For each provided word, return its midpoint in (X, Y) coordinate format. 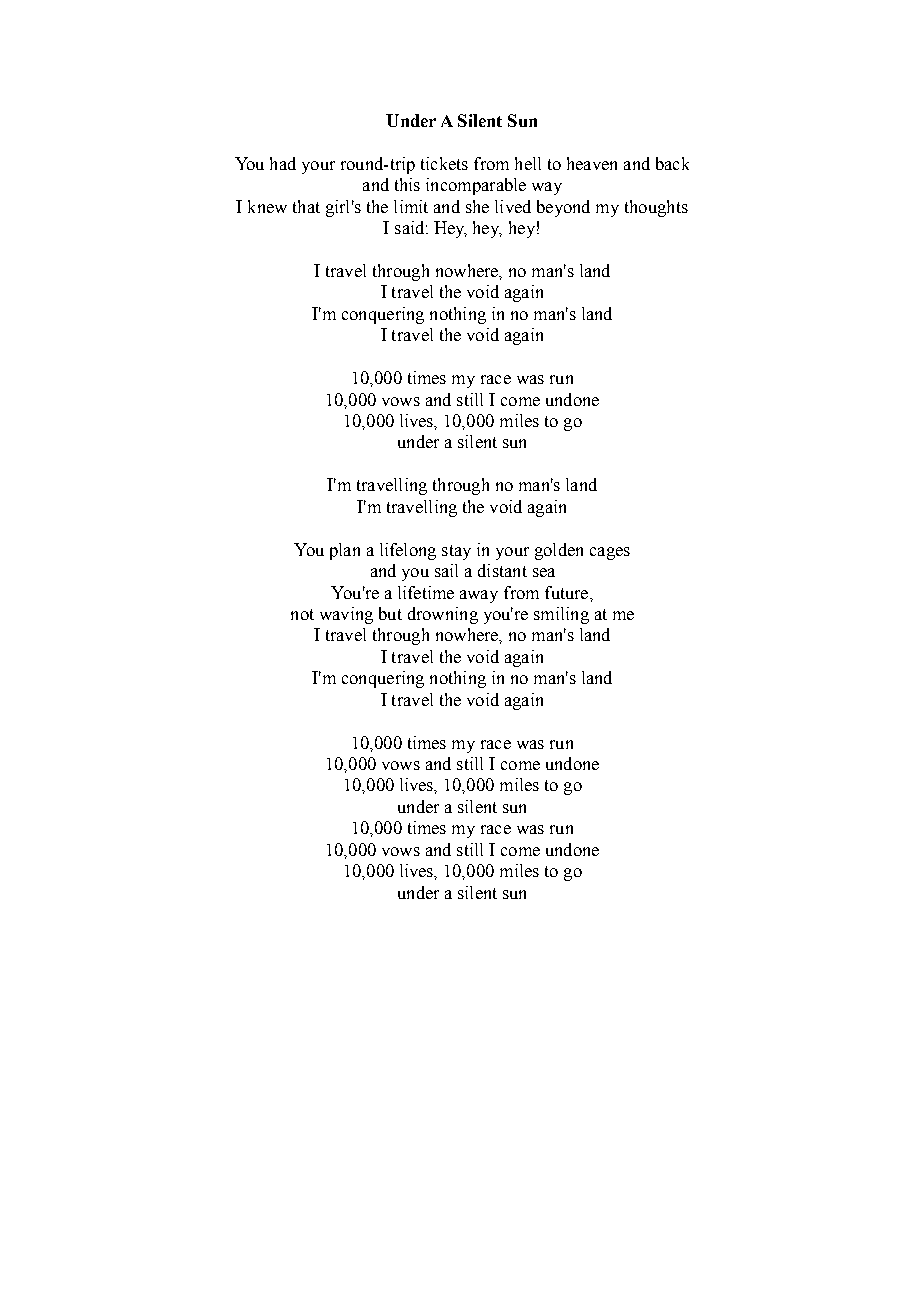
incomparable (476, 186)
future (568, 592)
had (283, 163)
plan (345, 551)
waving (346, 615)
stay (456, 552)
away (479, 596)
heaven (592, 163)
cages (610, 553)
